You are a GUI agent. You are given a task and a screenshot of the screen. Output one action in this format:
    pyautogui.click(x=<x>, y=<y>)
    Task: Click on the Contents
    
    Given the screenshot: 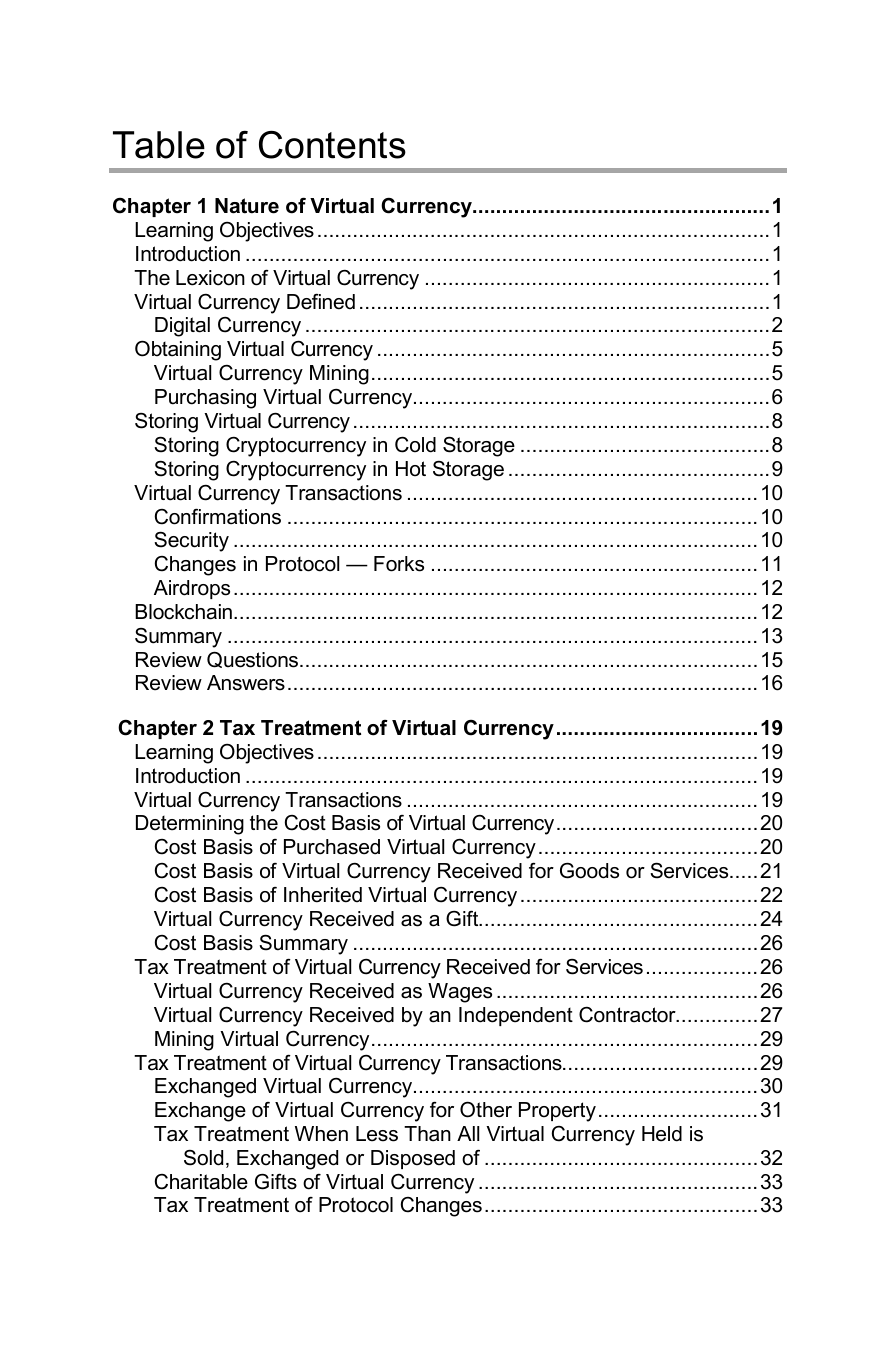 What is the action you would take?
    pyautogui.click(x=332, y=145)
